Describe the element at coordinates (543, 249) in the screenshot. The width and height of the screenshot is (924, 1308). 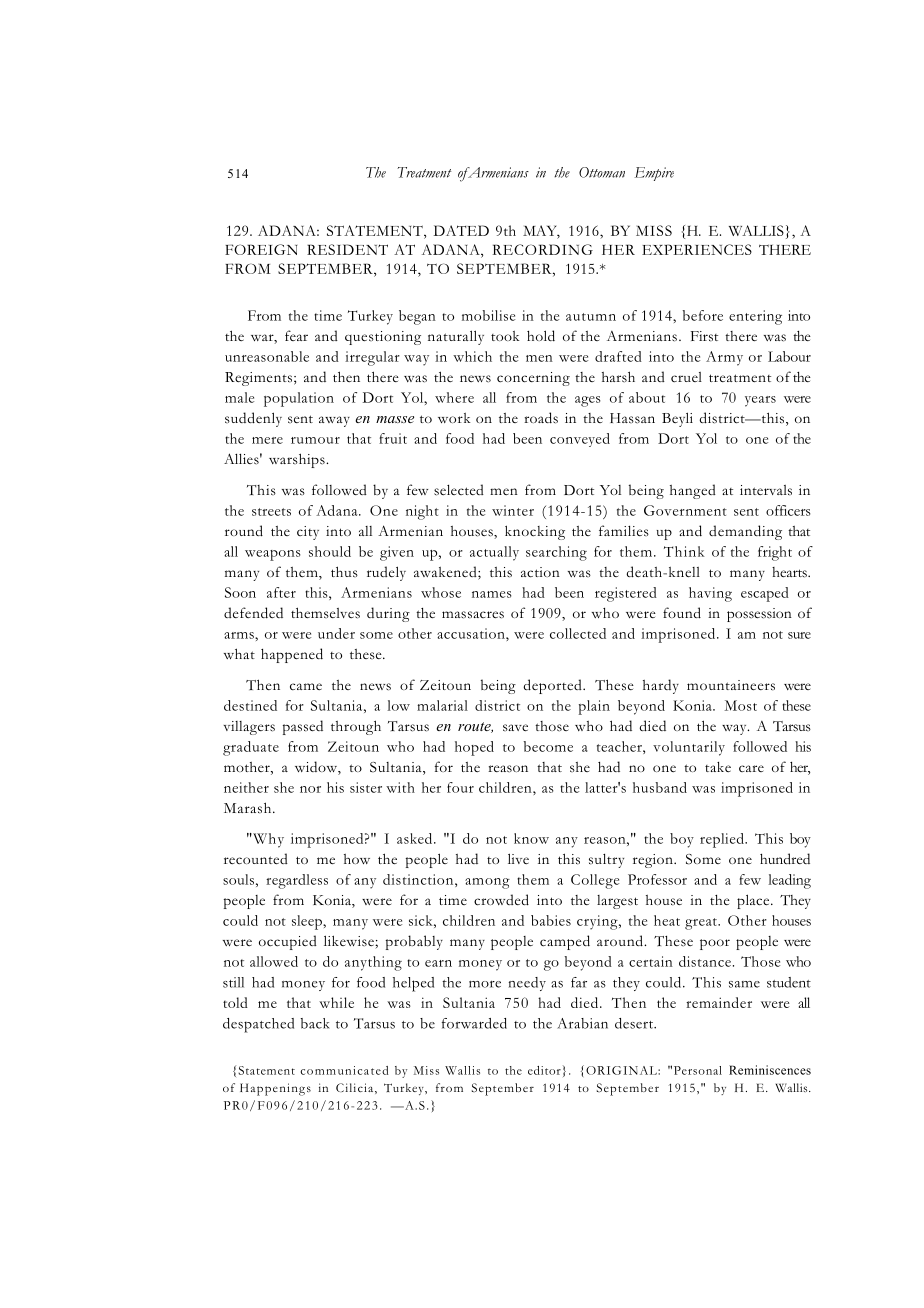
I see `RECORDING` at that location.
